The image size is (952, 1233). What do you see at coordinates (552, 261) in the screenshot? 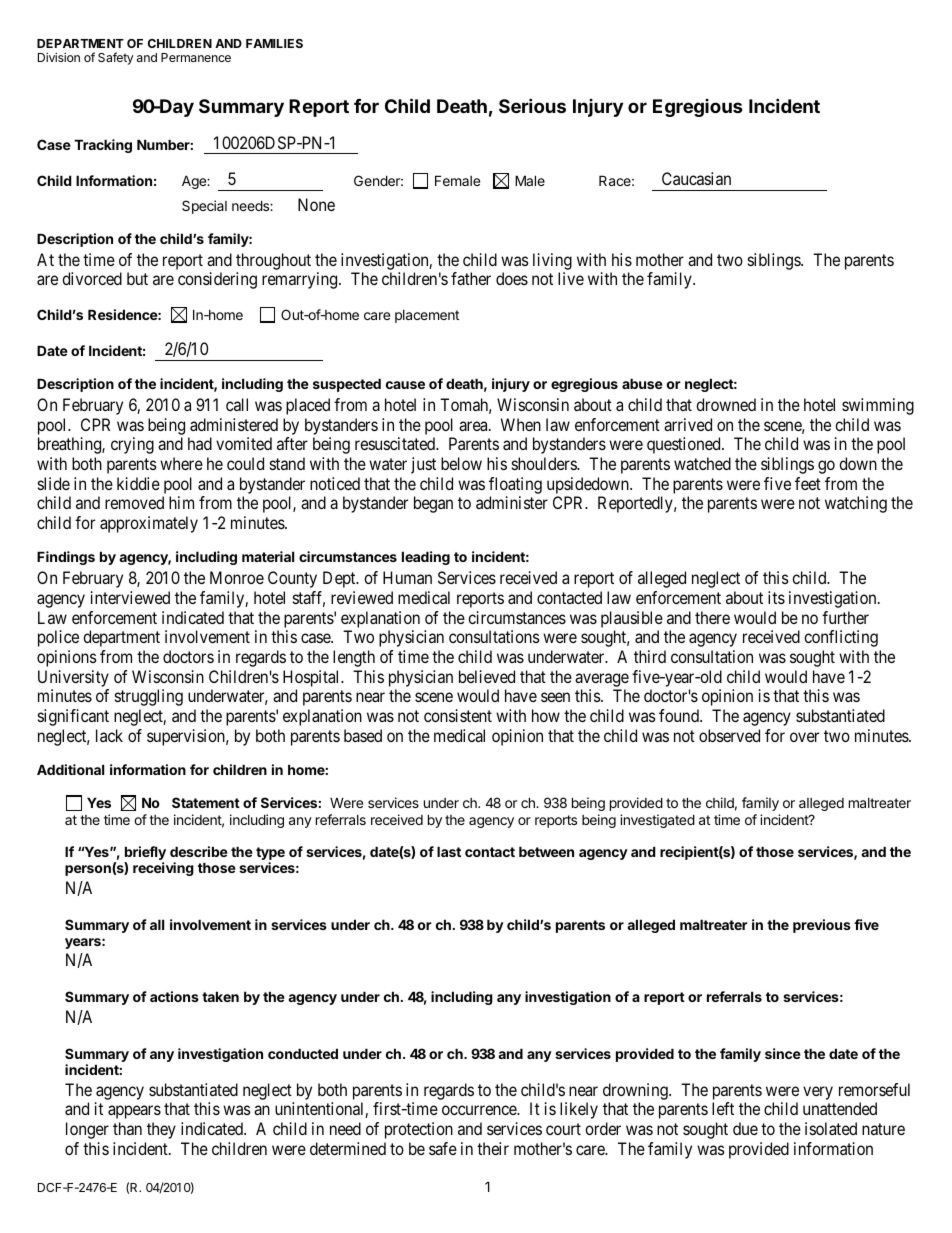
I see `living` at bounding box center [552, 261].
